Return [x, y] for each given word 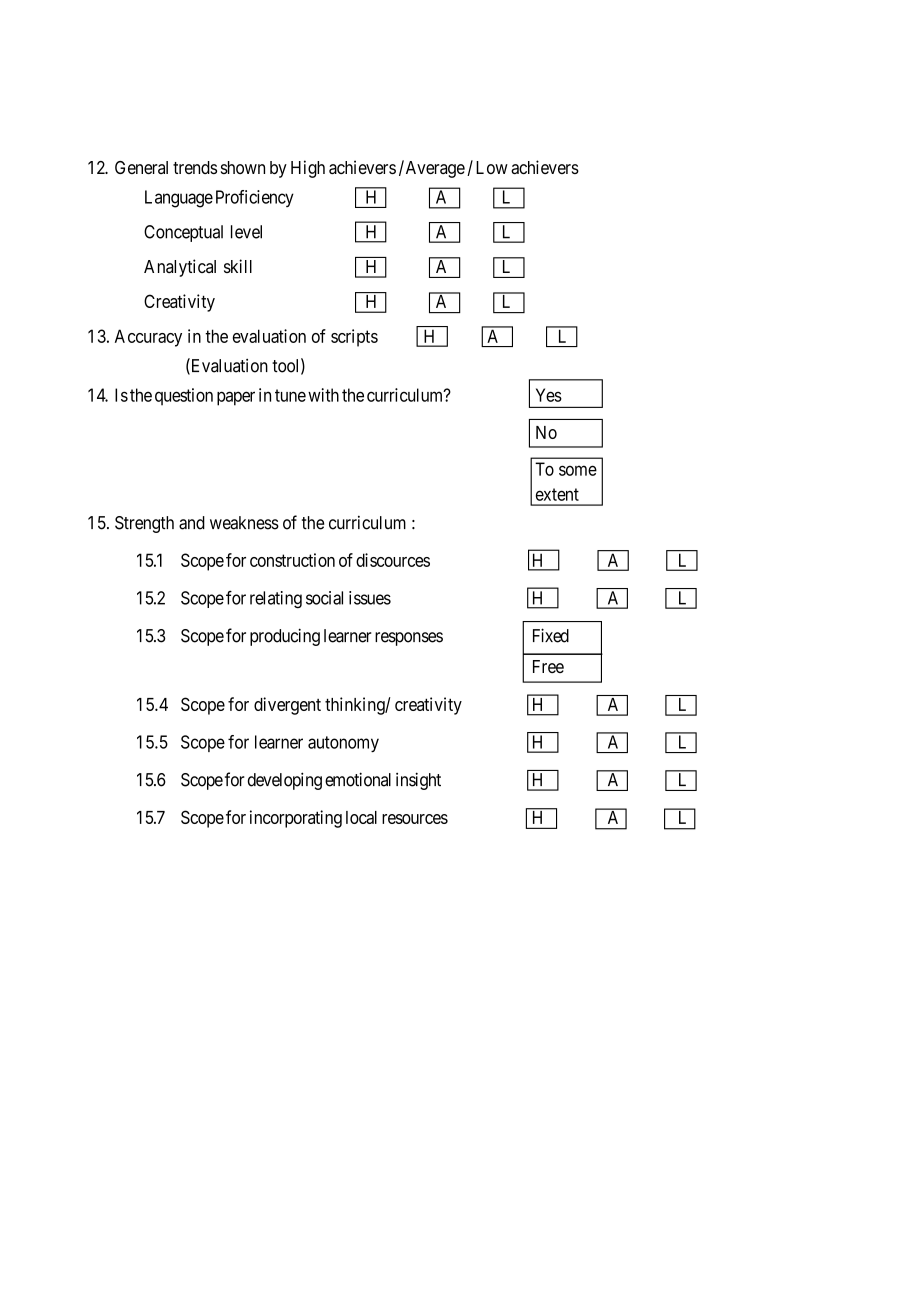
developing [285, 781]
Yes [549, 395]
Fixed [551, 635]
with [323, 395]
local [361, 817]
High [308, 169]
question [184, 397]
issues [370, 598]
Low [492, 167]
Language [179, 199]
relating [276, 599]
